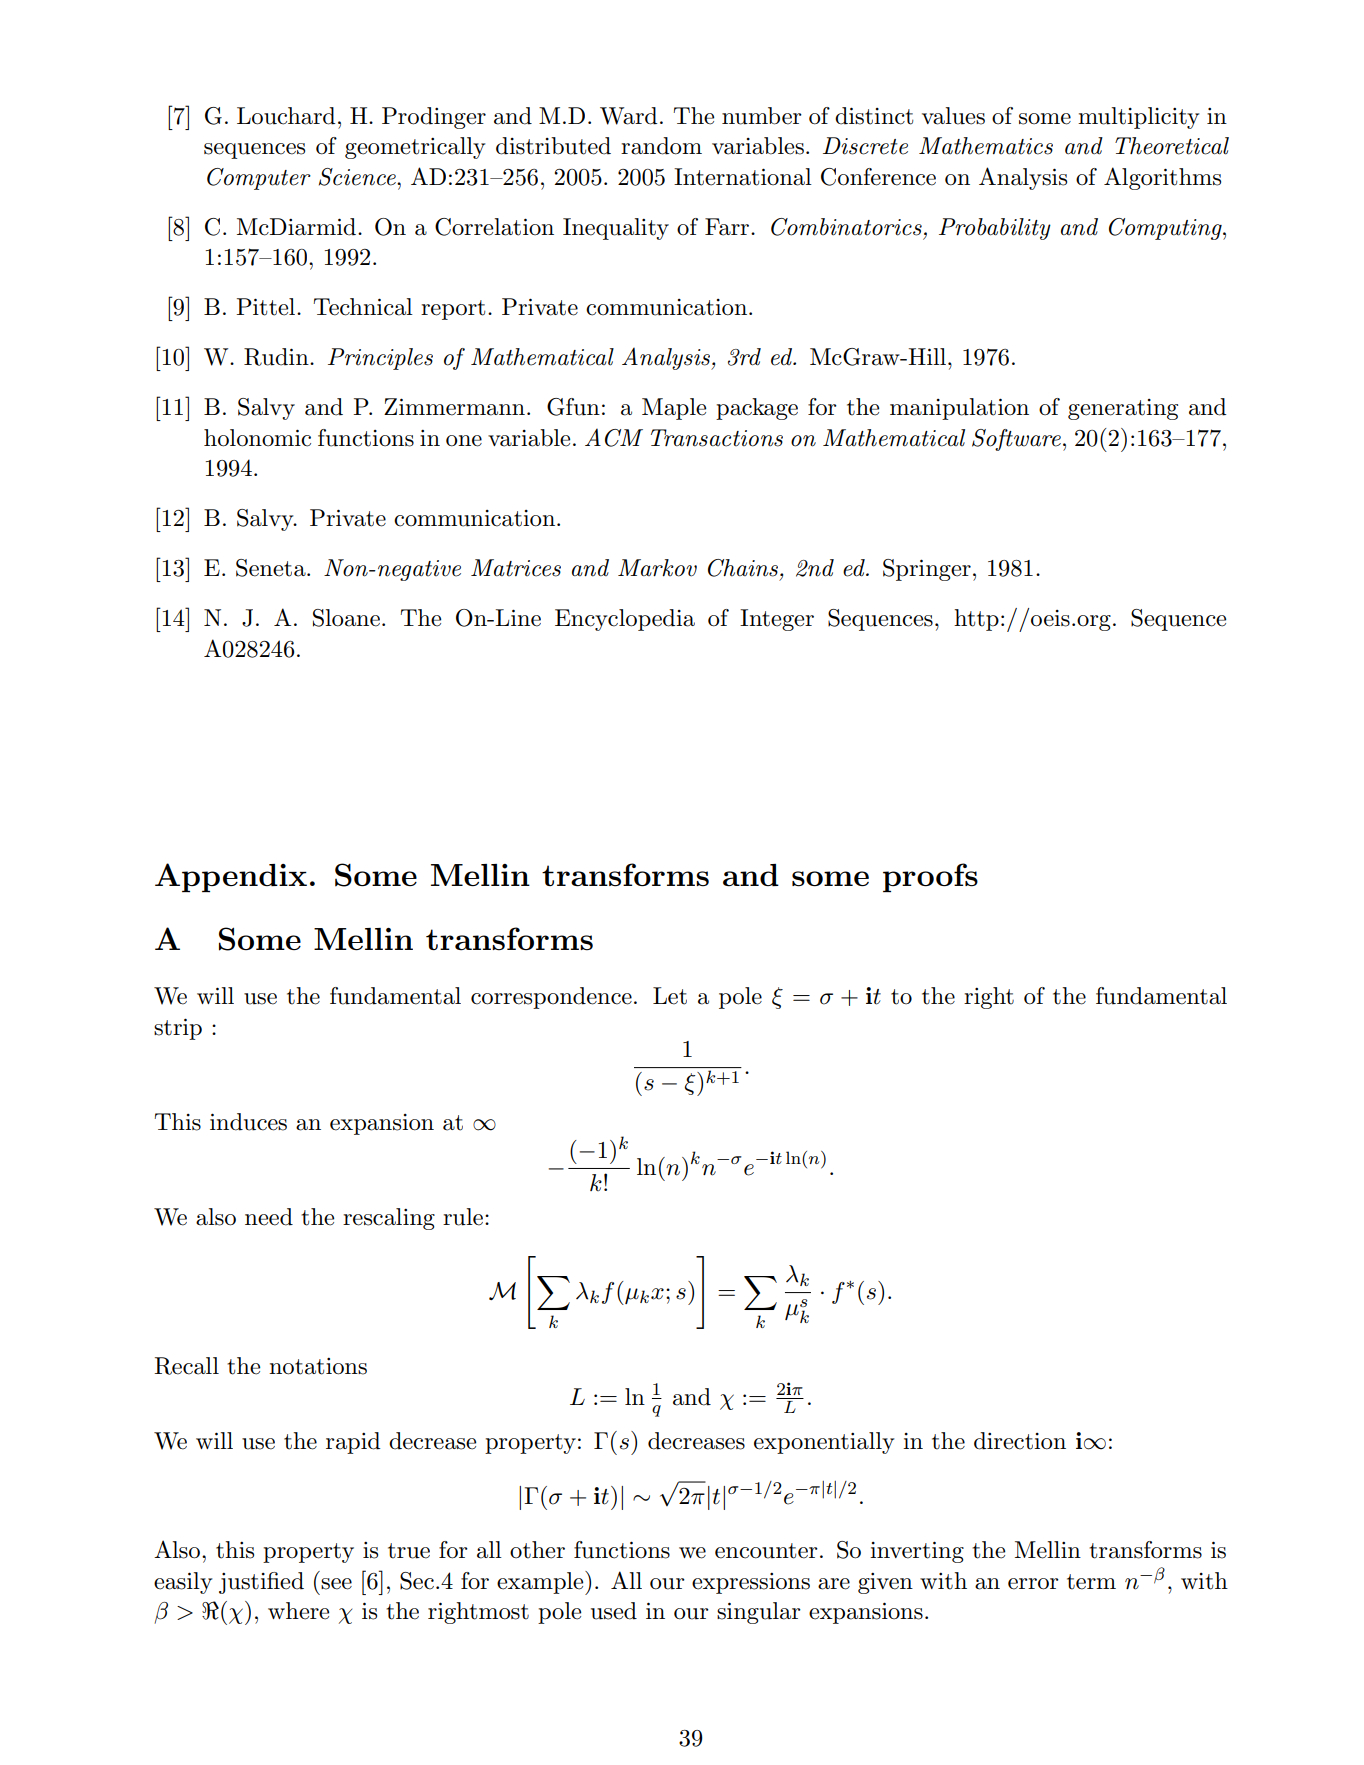  I want to click on Computer, so click(259, 179).
